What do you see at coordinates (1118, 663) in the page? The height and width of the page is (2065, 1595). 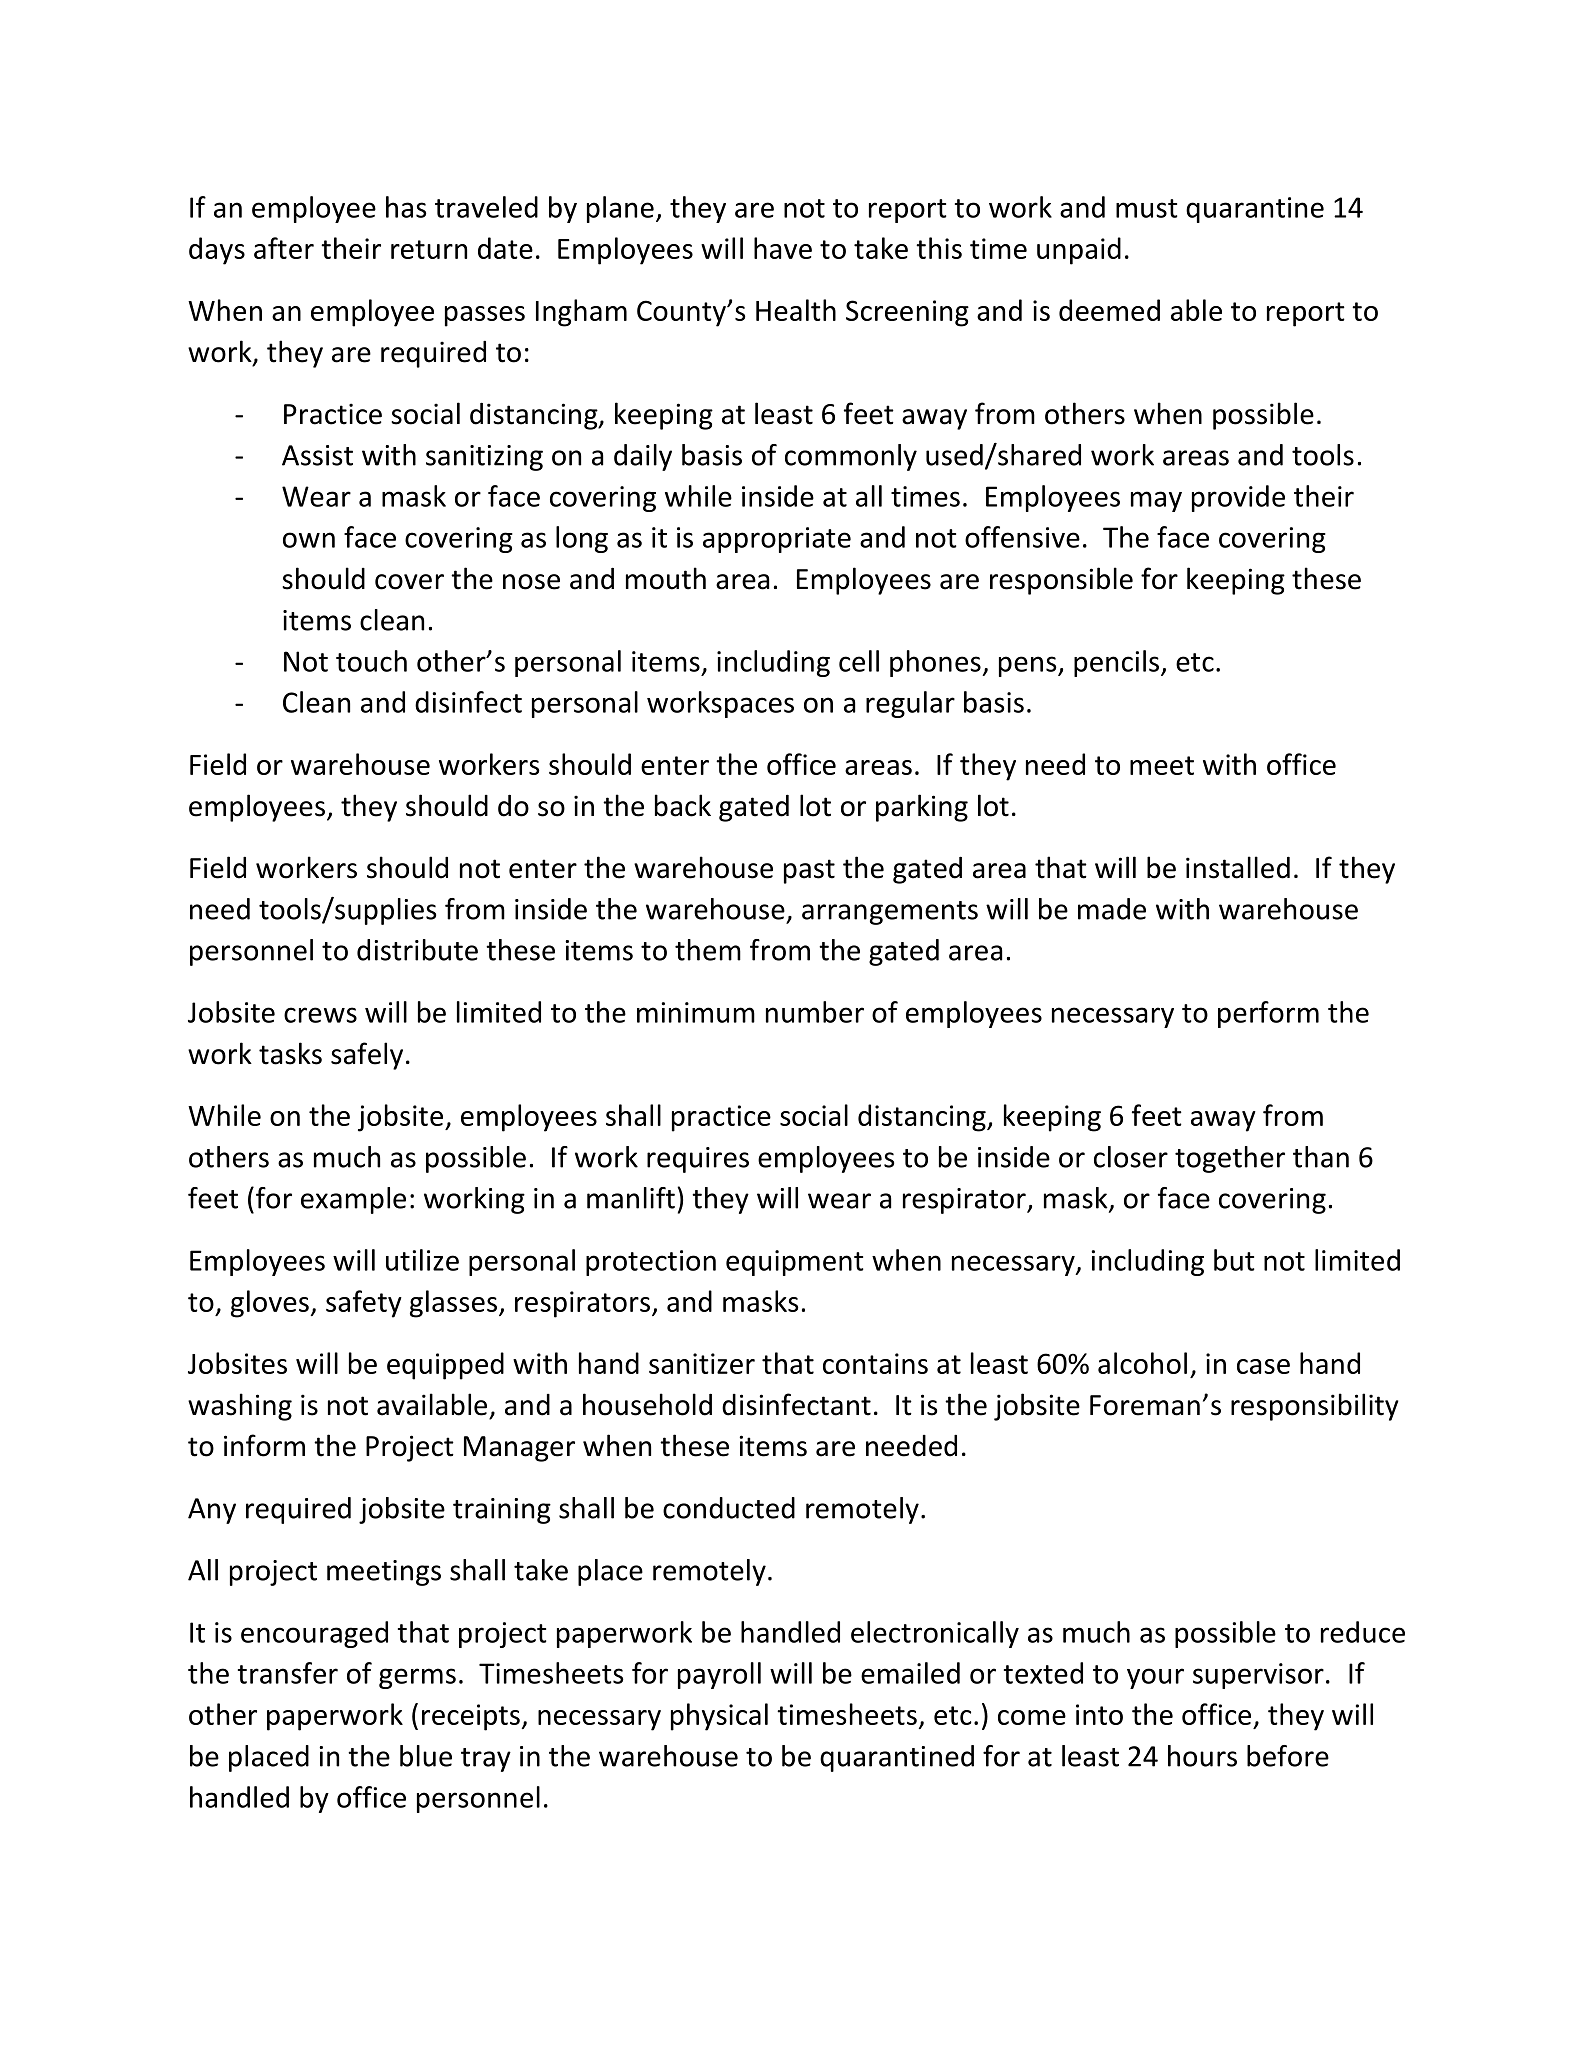 I see `pencils` at bounding box center [1118, 663].
